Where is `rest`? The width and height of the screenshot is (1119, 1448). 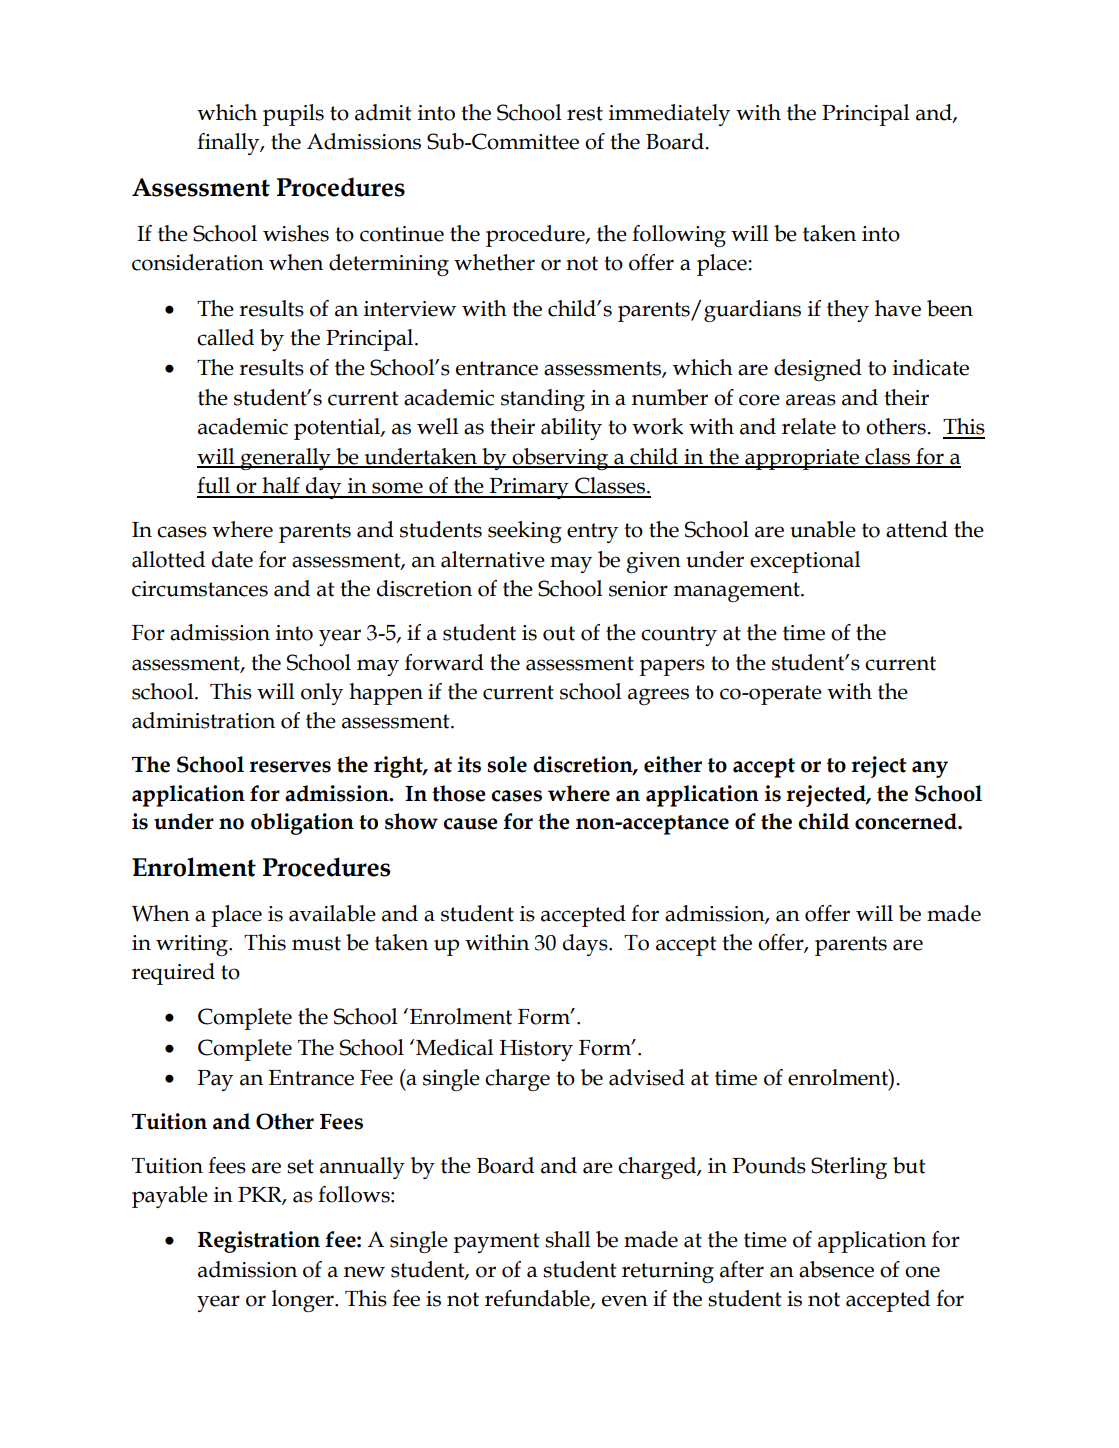 rest is located at coordinates (585, 113).
